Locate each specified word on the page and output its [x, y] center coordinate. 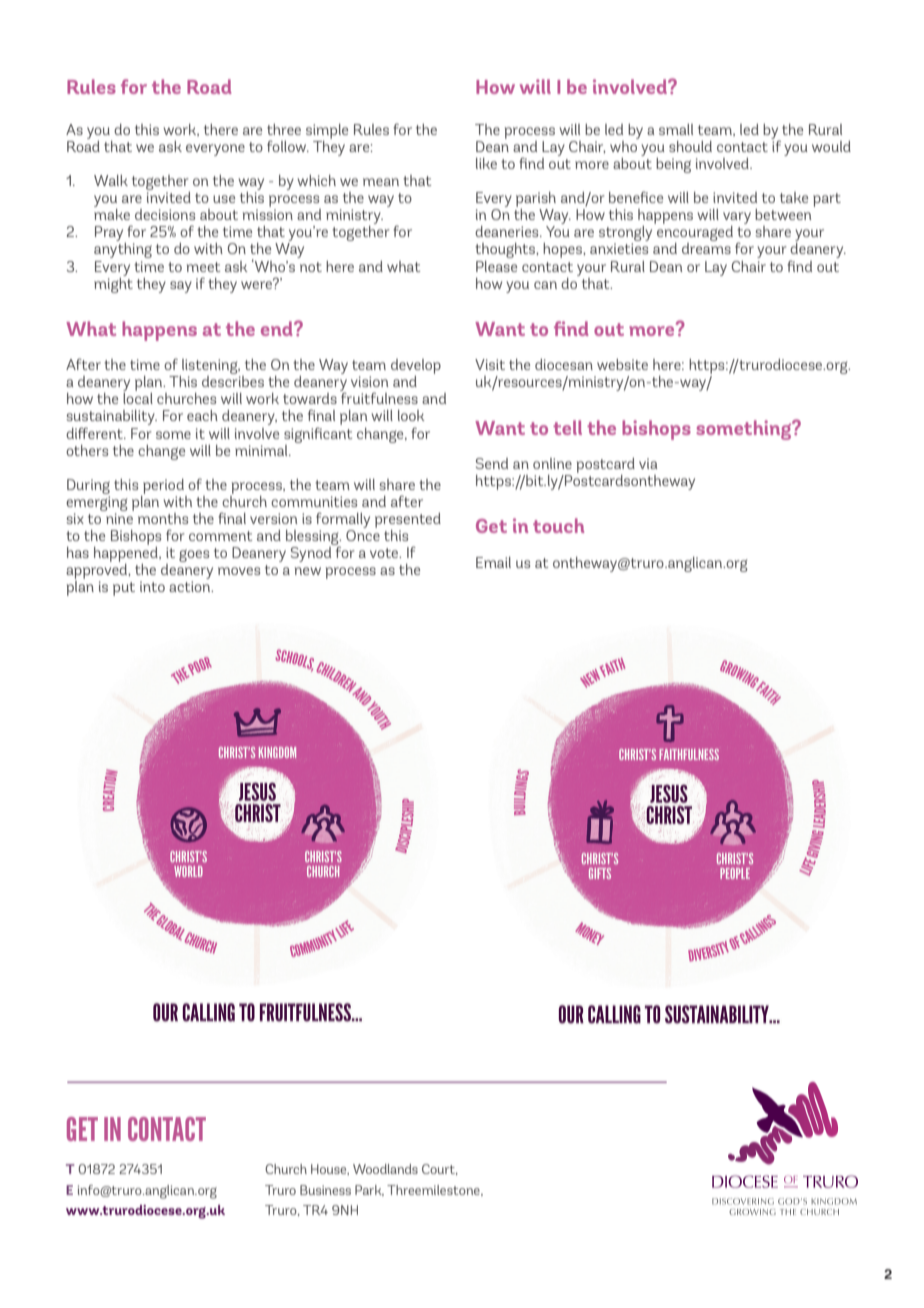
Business [325, 1190]
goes [194, 555]
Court [439, 1169]
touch [558, 525]
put [124, 589]
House [330, 1169]
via [648, 463]
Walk [111, 180]
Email [493, 562]
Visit [490, 364]
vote [385, 553]
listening [211, 366]
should [690, 146]
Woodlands [385, 1169]
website [622, 364]
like [486, 163]
